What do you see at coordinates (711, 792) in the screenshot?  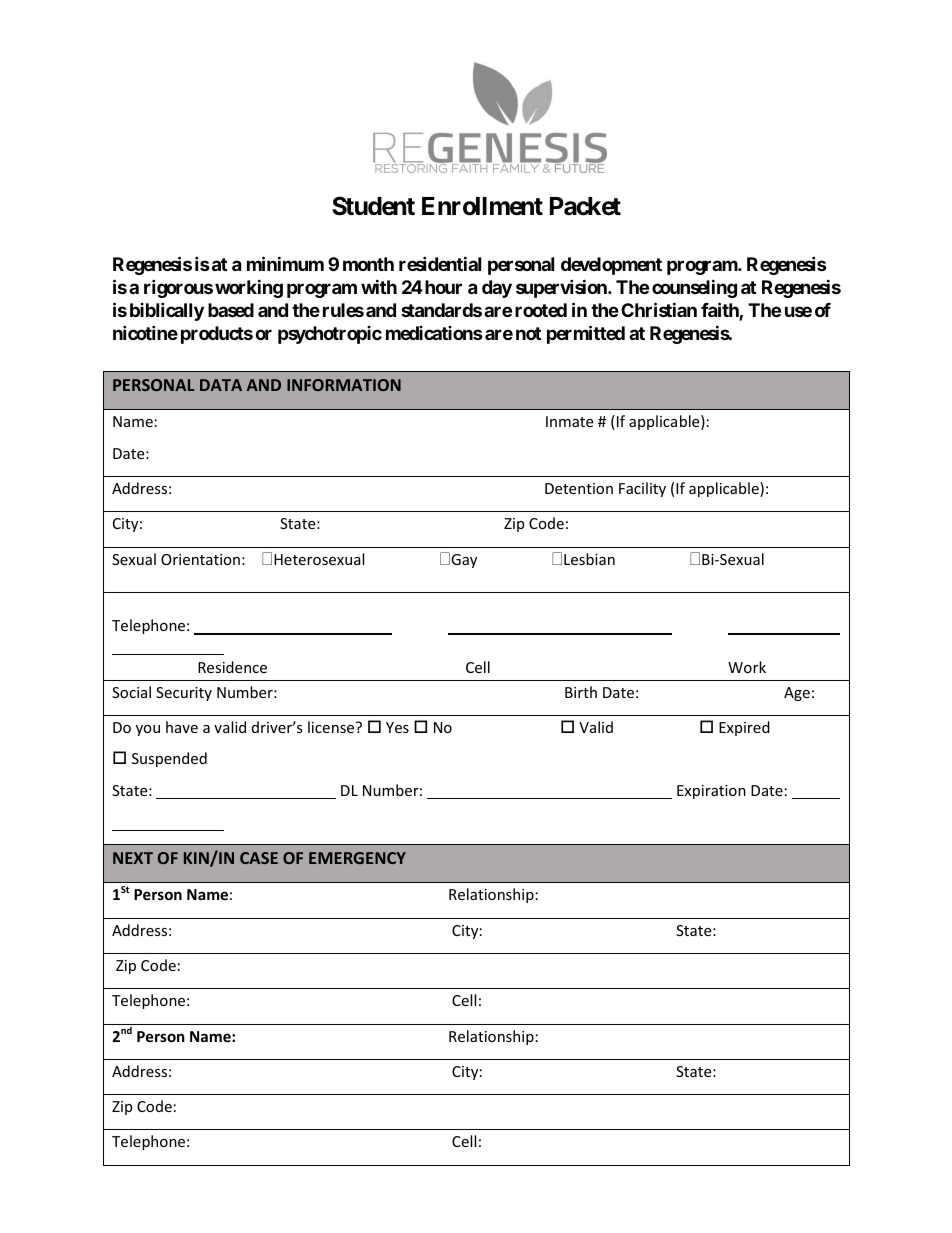 I see `Expiration` at bounding box center [711, 792].
